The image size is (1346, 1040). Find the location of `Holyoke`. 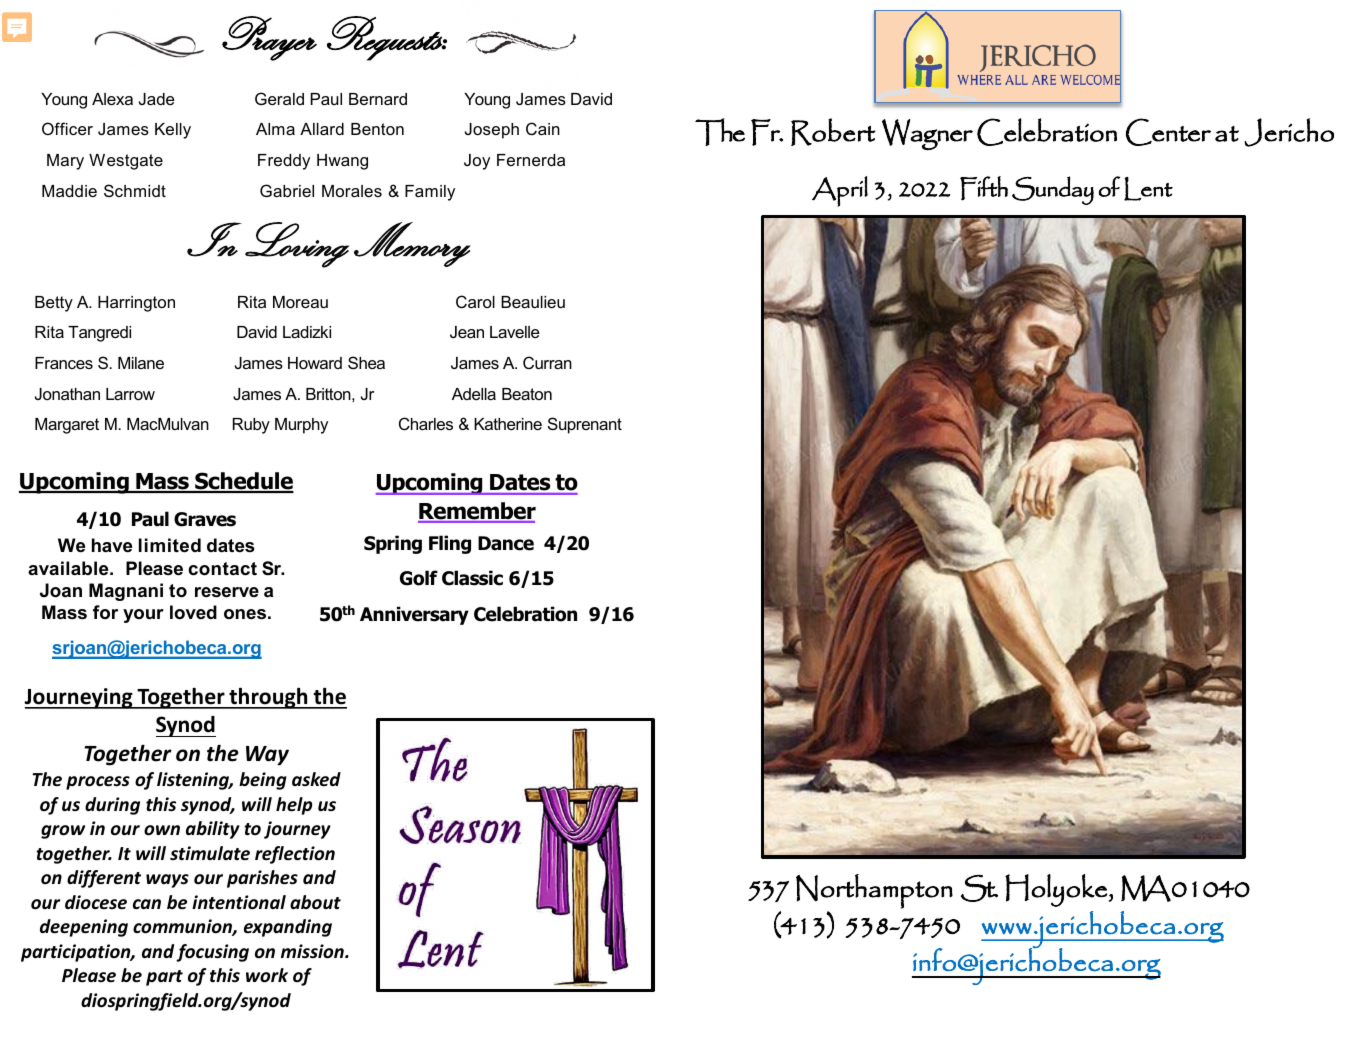

Holyoke is located at coordinates (1056, 890).
